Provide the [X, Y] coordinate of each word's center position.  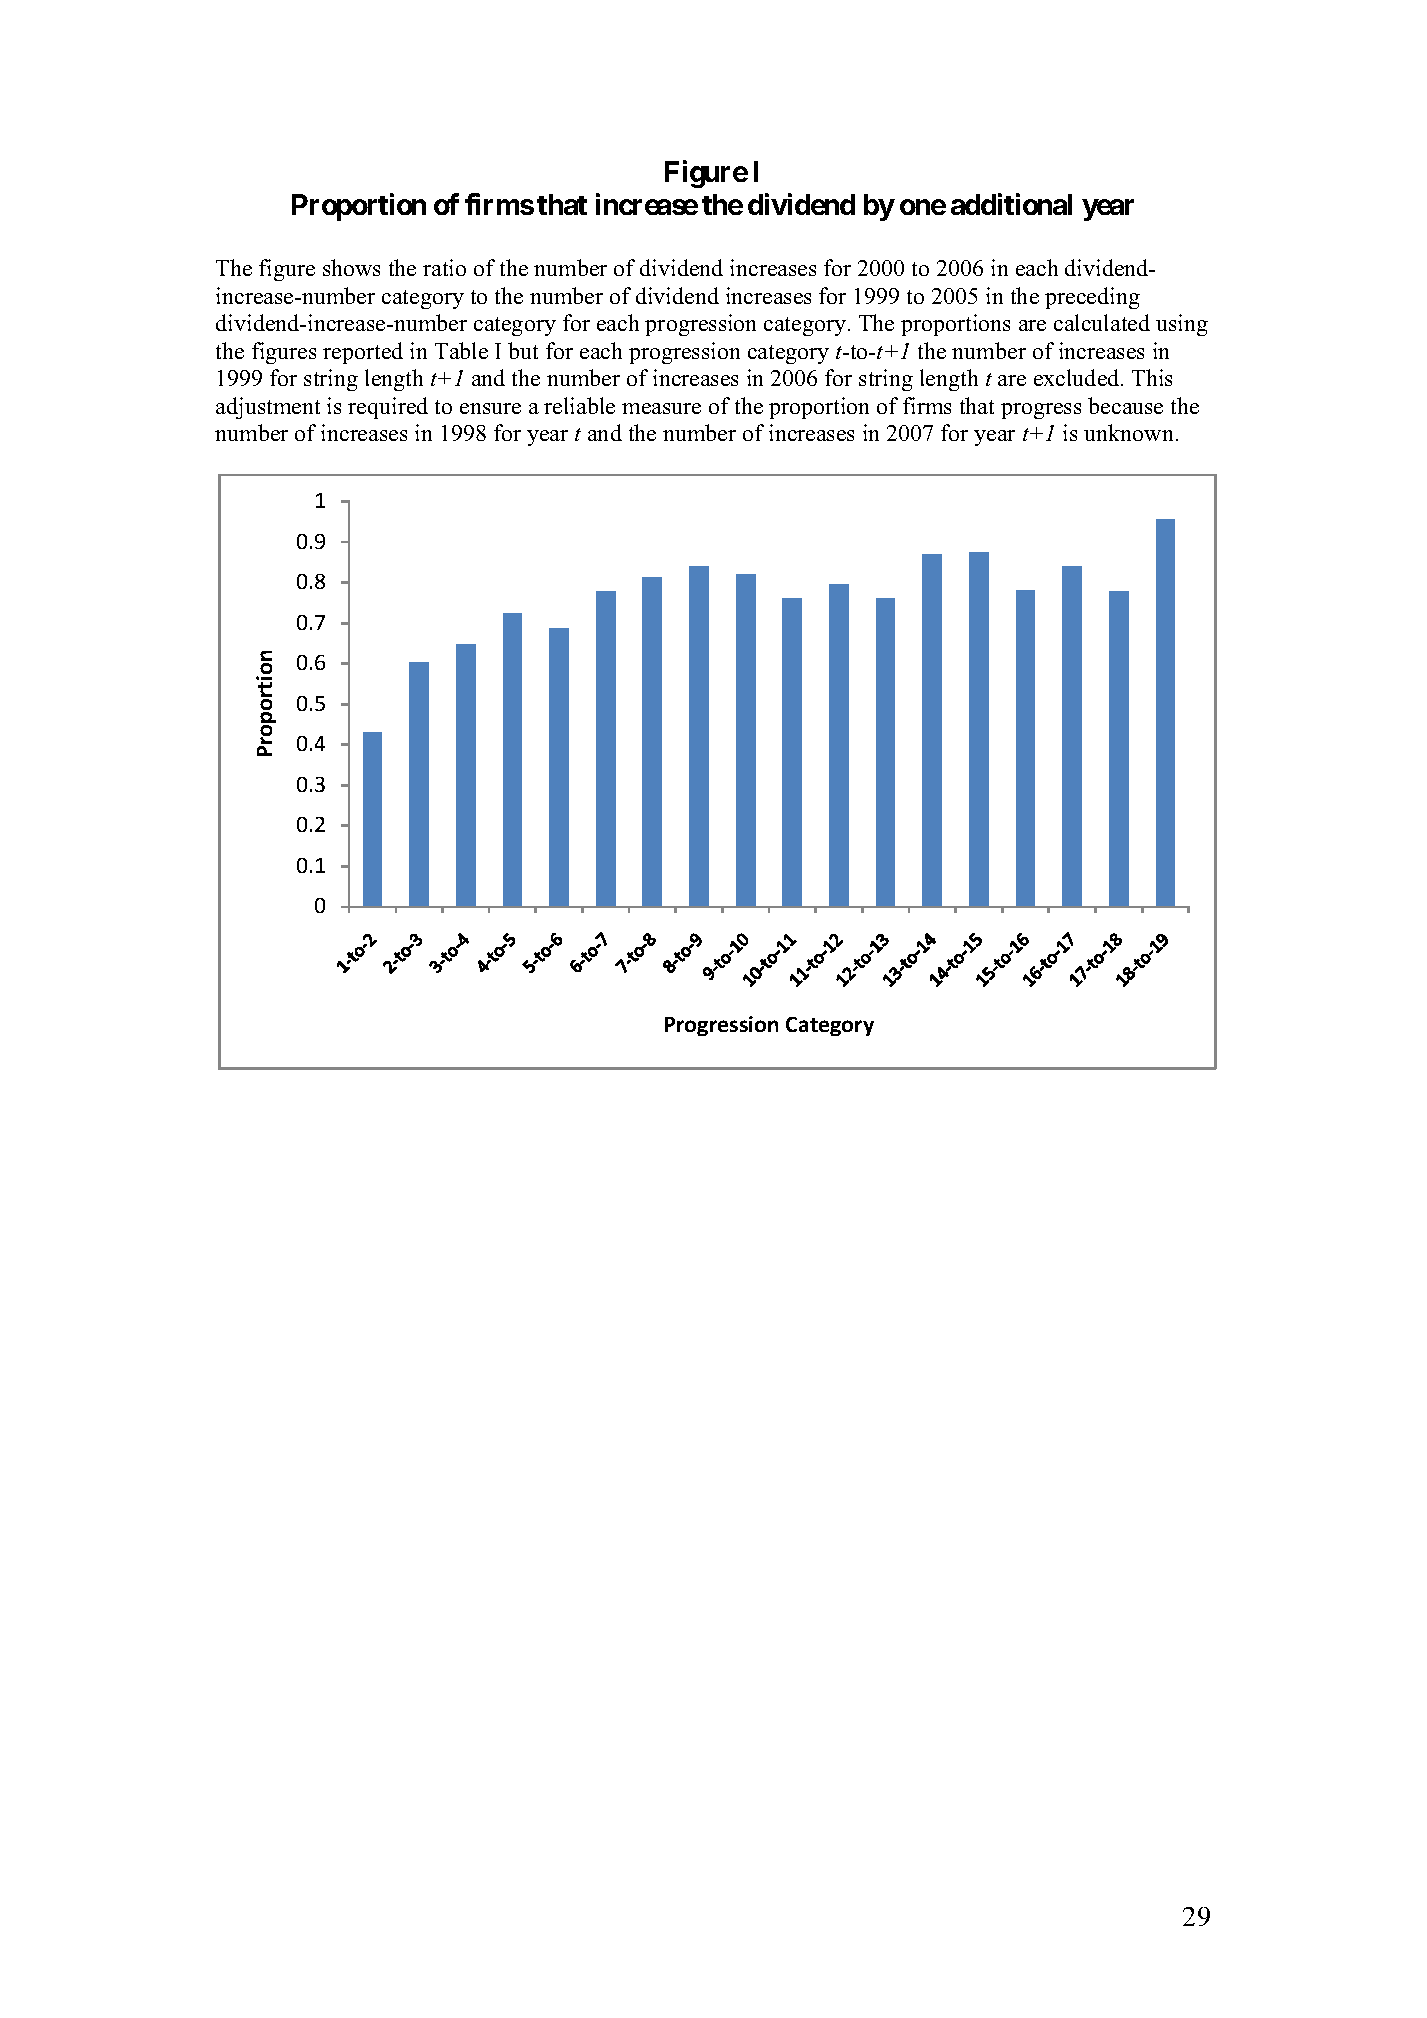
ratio [444, 267]
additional [1011, 204]
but [523, 350]
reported [363, 353]
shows [351, 267]
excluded [1078, 377]
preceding [1092, 298]
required [388, 408]
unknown [1128, 432]
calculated [1102, 322]
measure [661, 408]
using [1182, 325]
